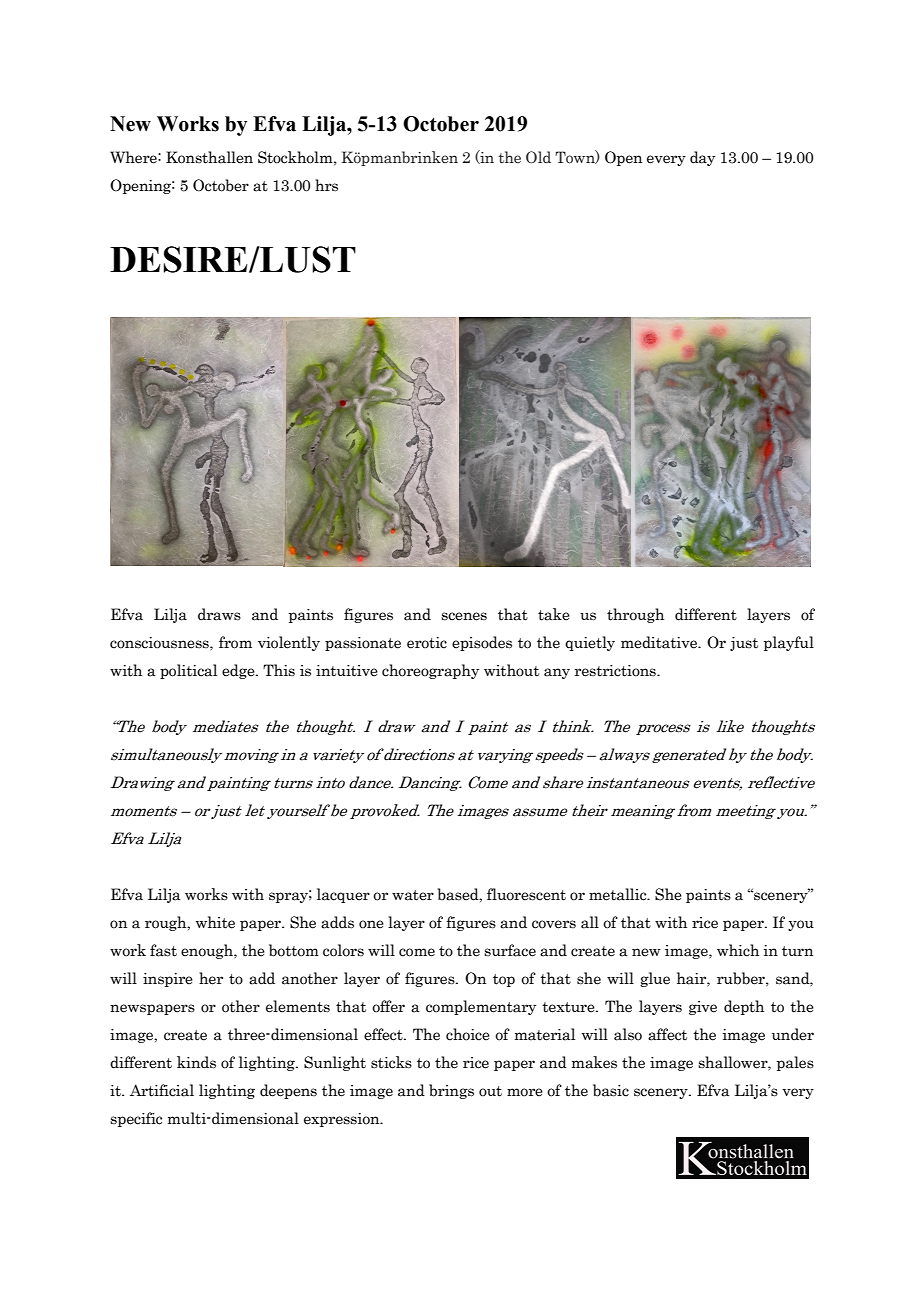 This screenshot has height=1308, width=924. Describe the element at coordinates (795, 1063) in the screenshot. I see `pales` at that location.
